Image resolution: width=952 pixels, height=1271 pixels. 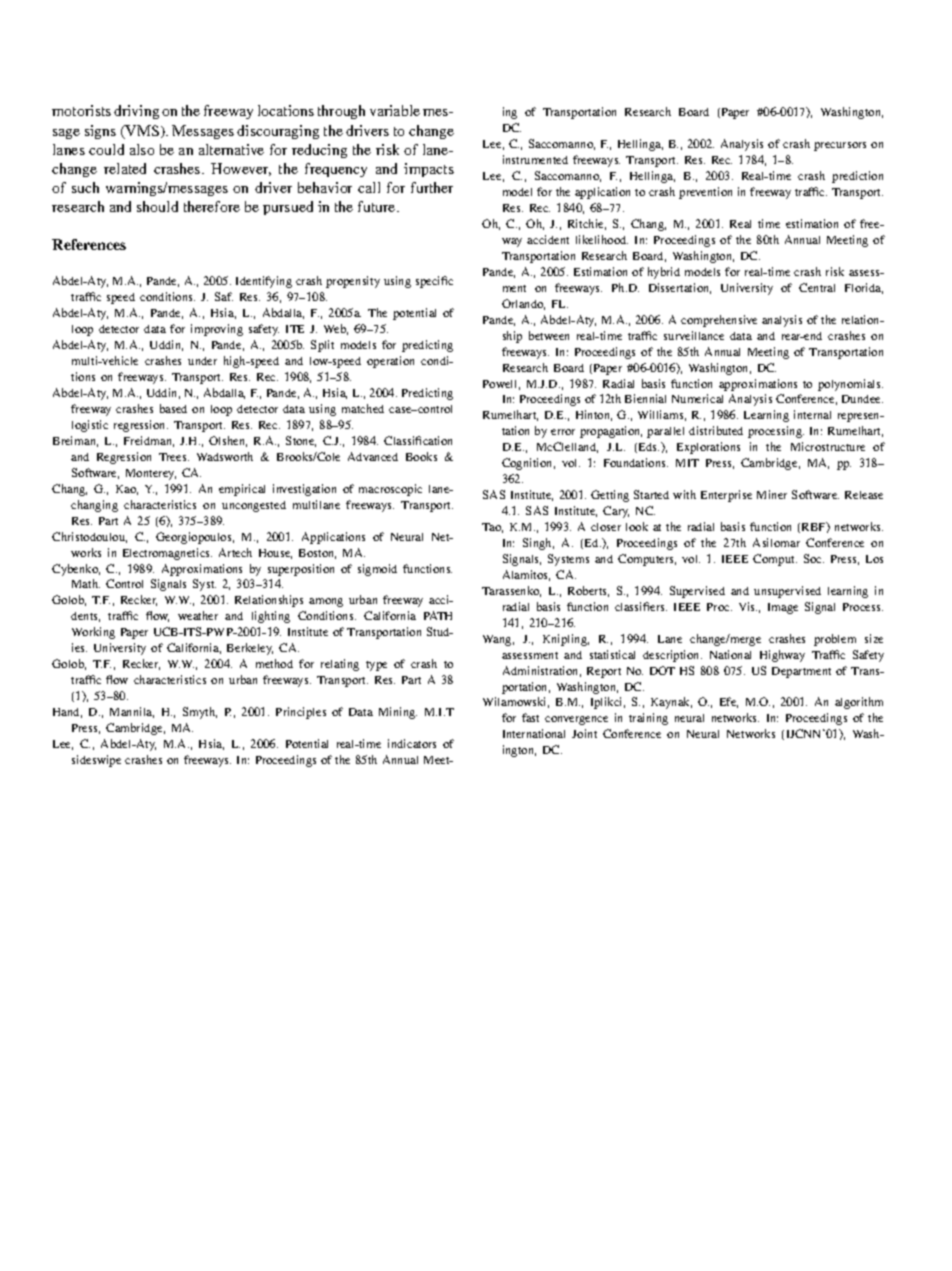 What do you see at coordinates (174, 457) in the screenshot?
I see `Trees` at bounding box center [174, 457].
